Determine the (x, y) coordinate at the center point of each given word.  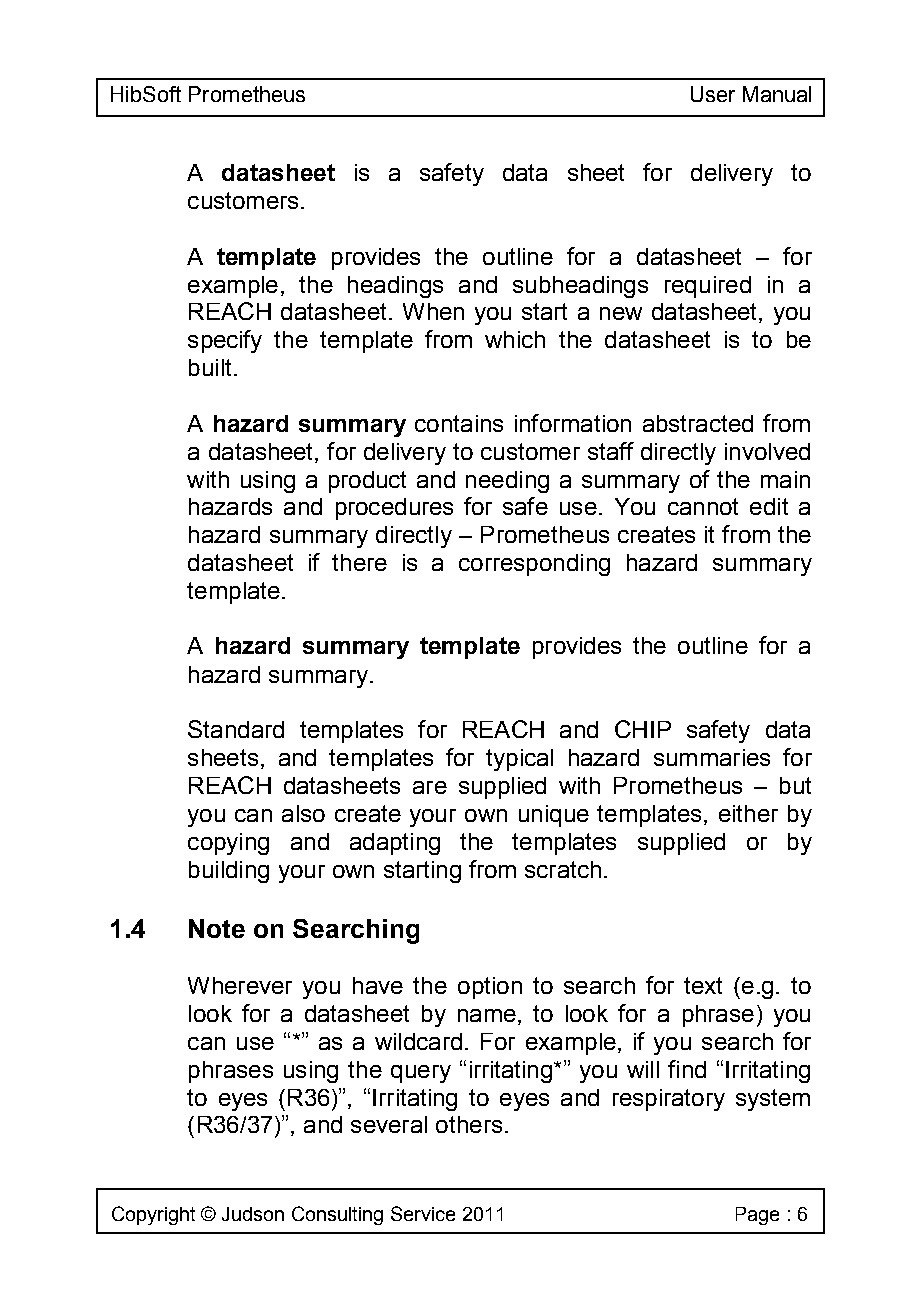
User (713, 94)
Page (757, 1216)
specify (225, 341)
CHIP (643, 729)
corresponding (534, 565)
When (433, 311)
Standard (236, 729)
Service (423, 1213)
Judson (253, 1214)
